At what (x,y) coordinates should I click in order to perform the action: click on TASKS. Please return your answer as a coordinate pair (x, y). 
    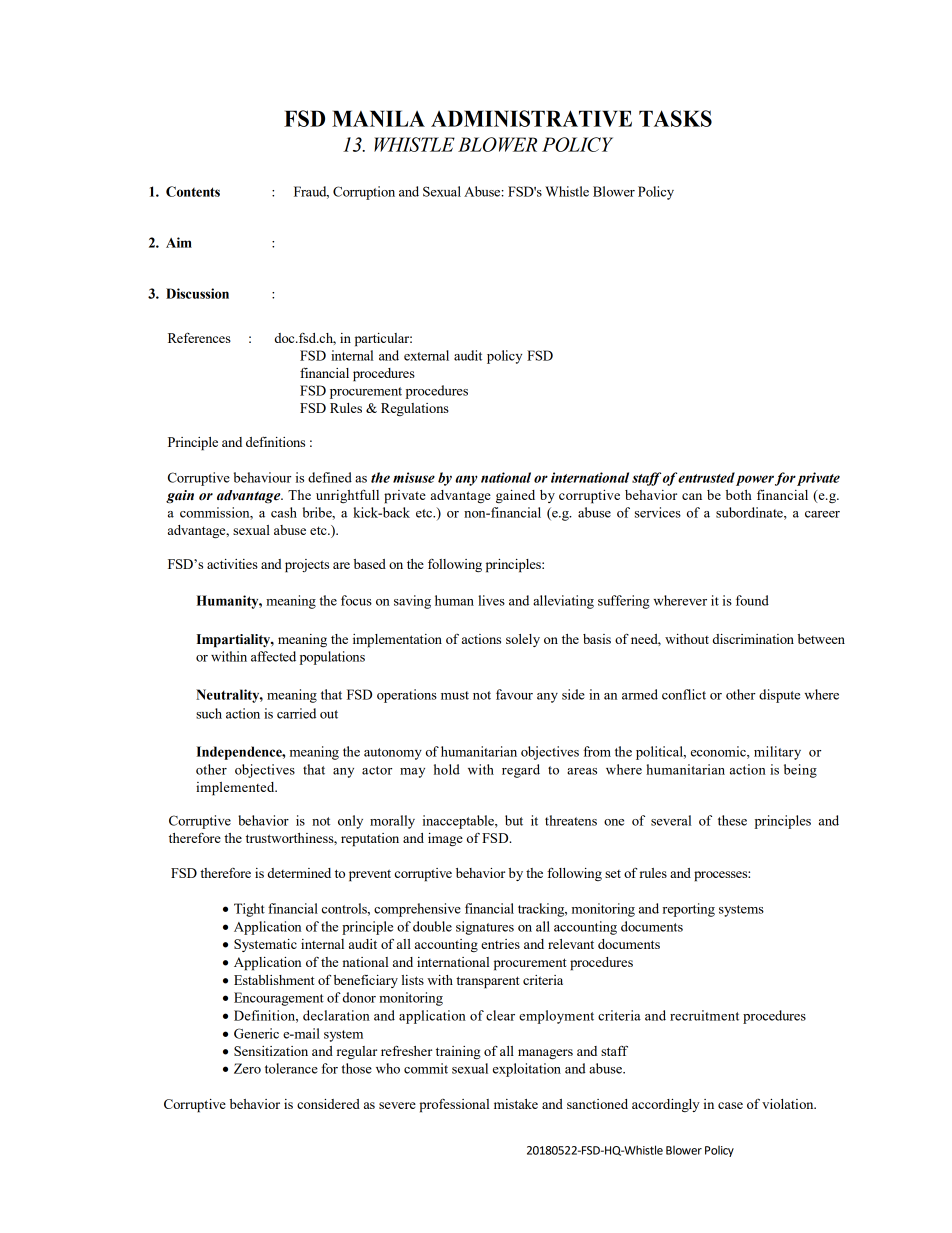
    Looking at the image, I should click on (675, 118).
